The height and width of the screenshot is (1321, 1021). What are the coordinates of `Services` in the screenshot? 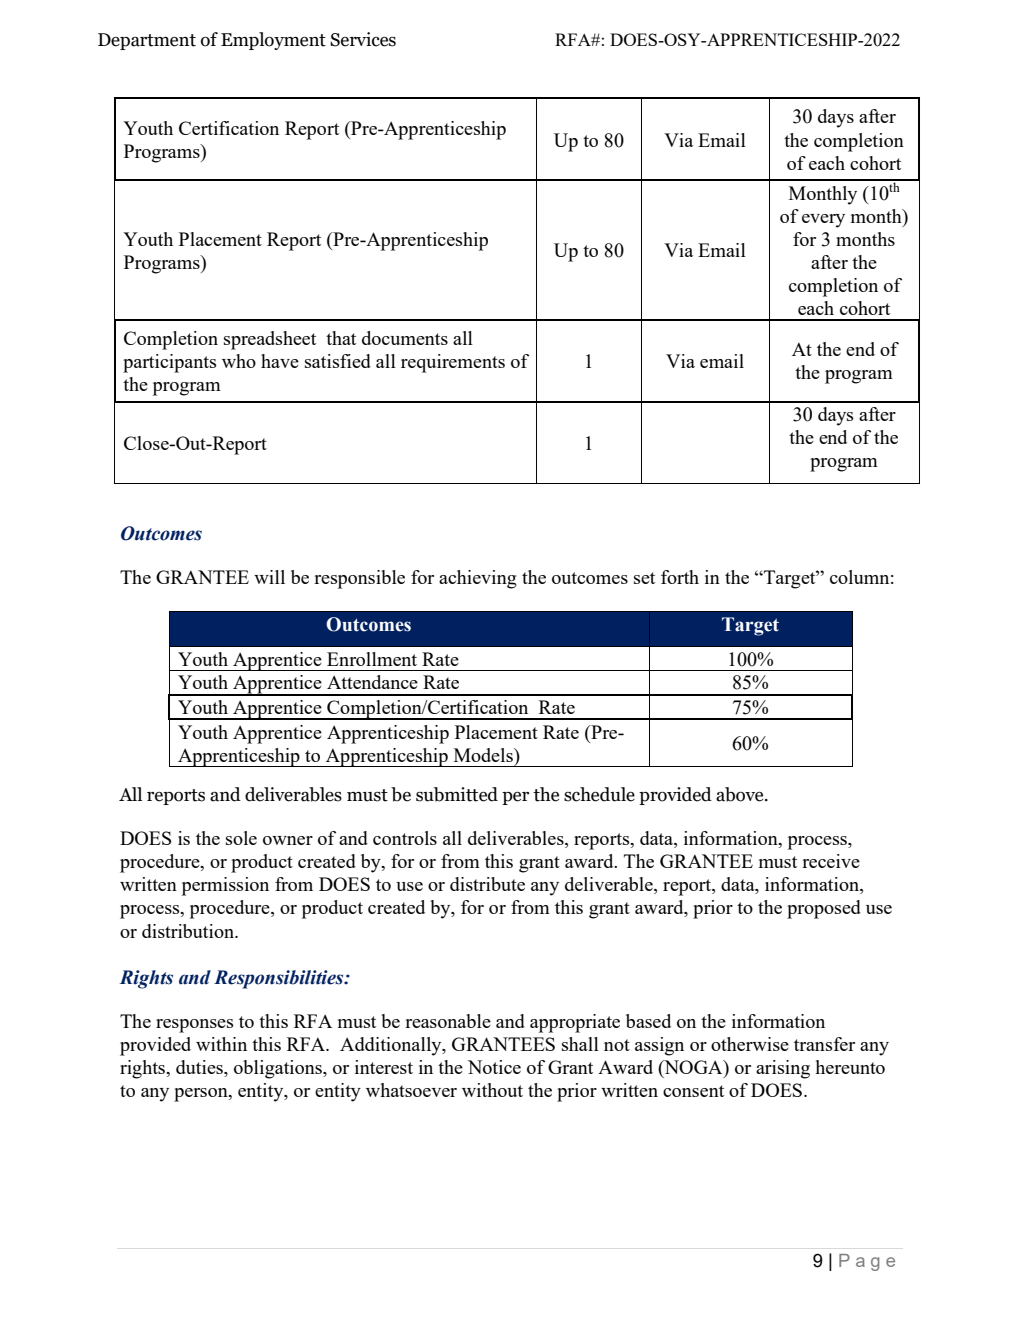 It's located at (363, 39).
